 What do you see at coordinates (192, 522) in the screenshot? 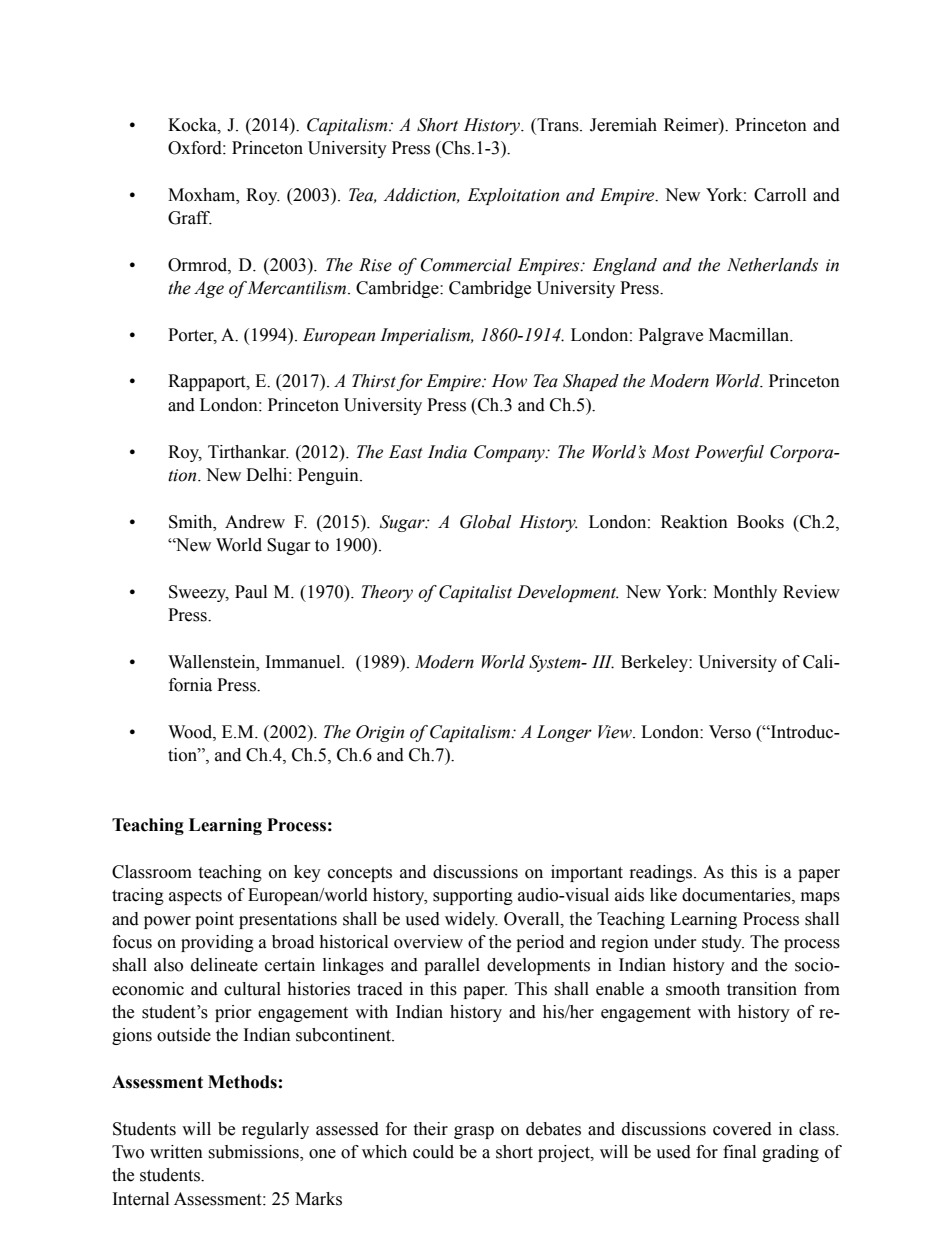
I see `Smith` at bounding box center [192, 522].
